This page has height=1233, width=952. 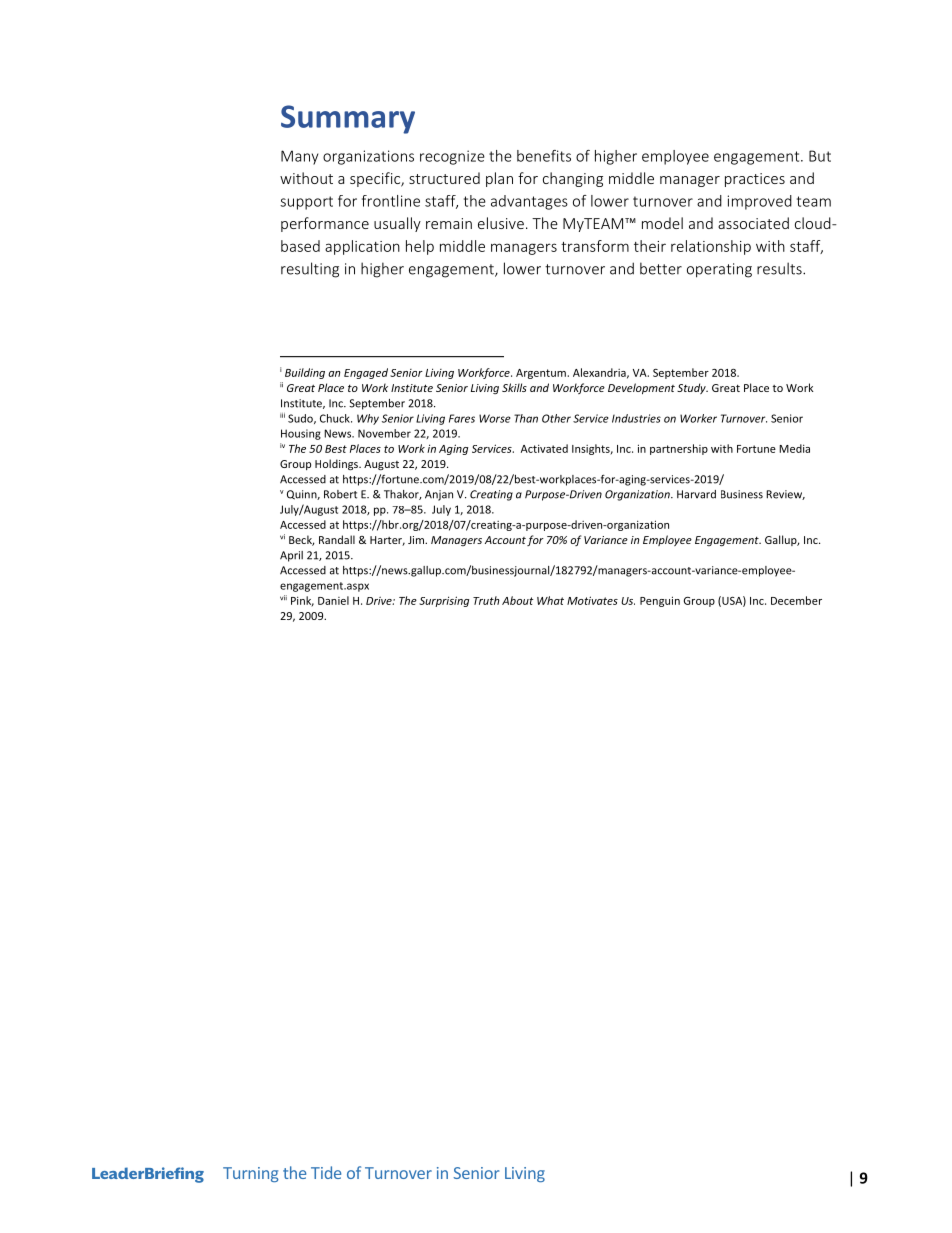 I want to click on Study, so click(x=692, y=388).
